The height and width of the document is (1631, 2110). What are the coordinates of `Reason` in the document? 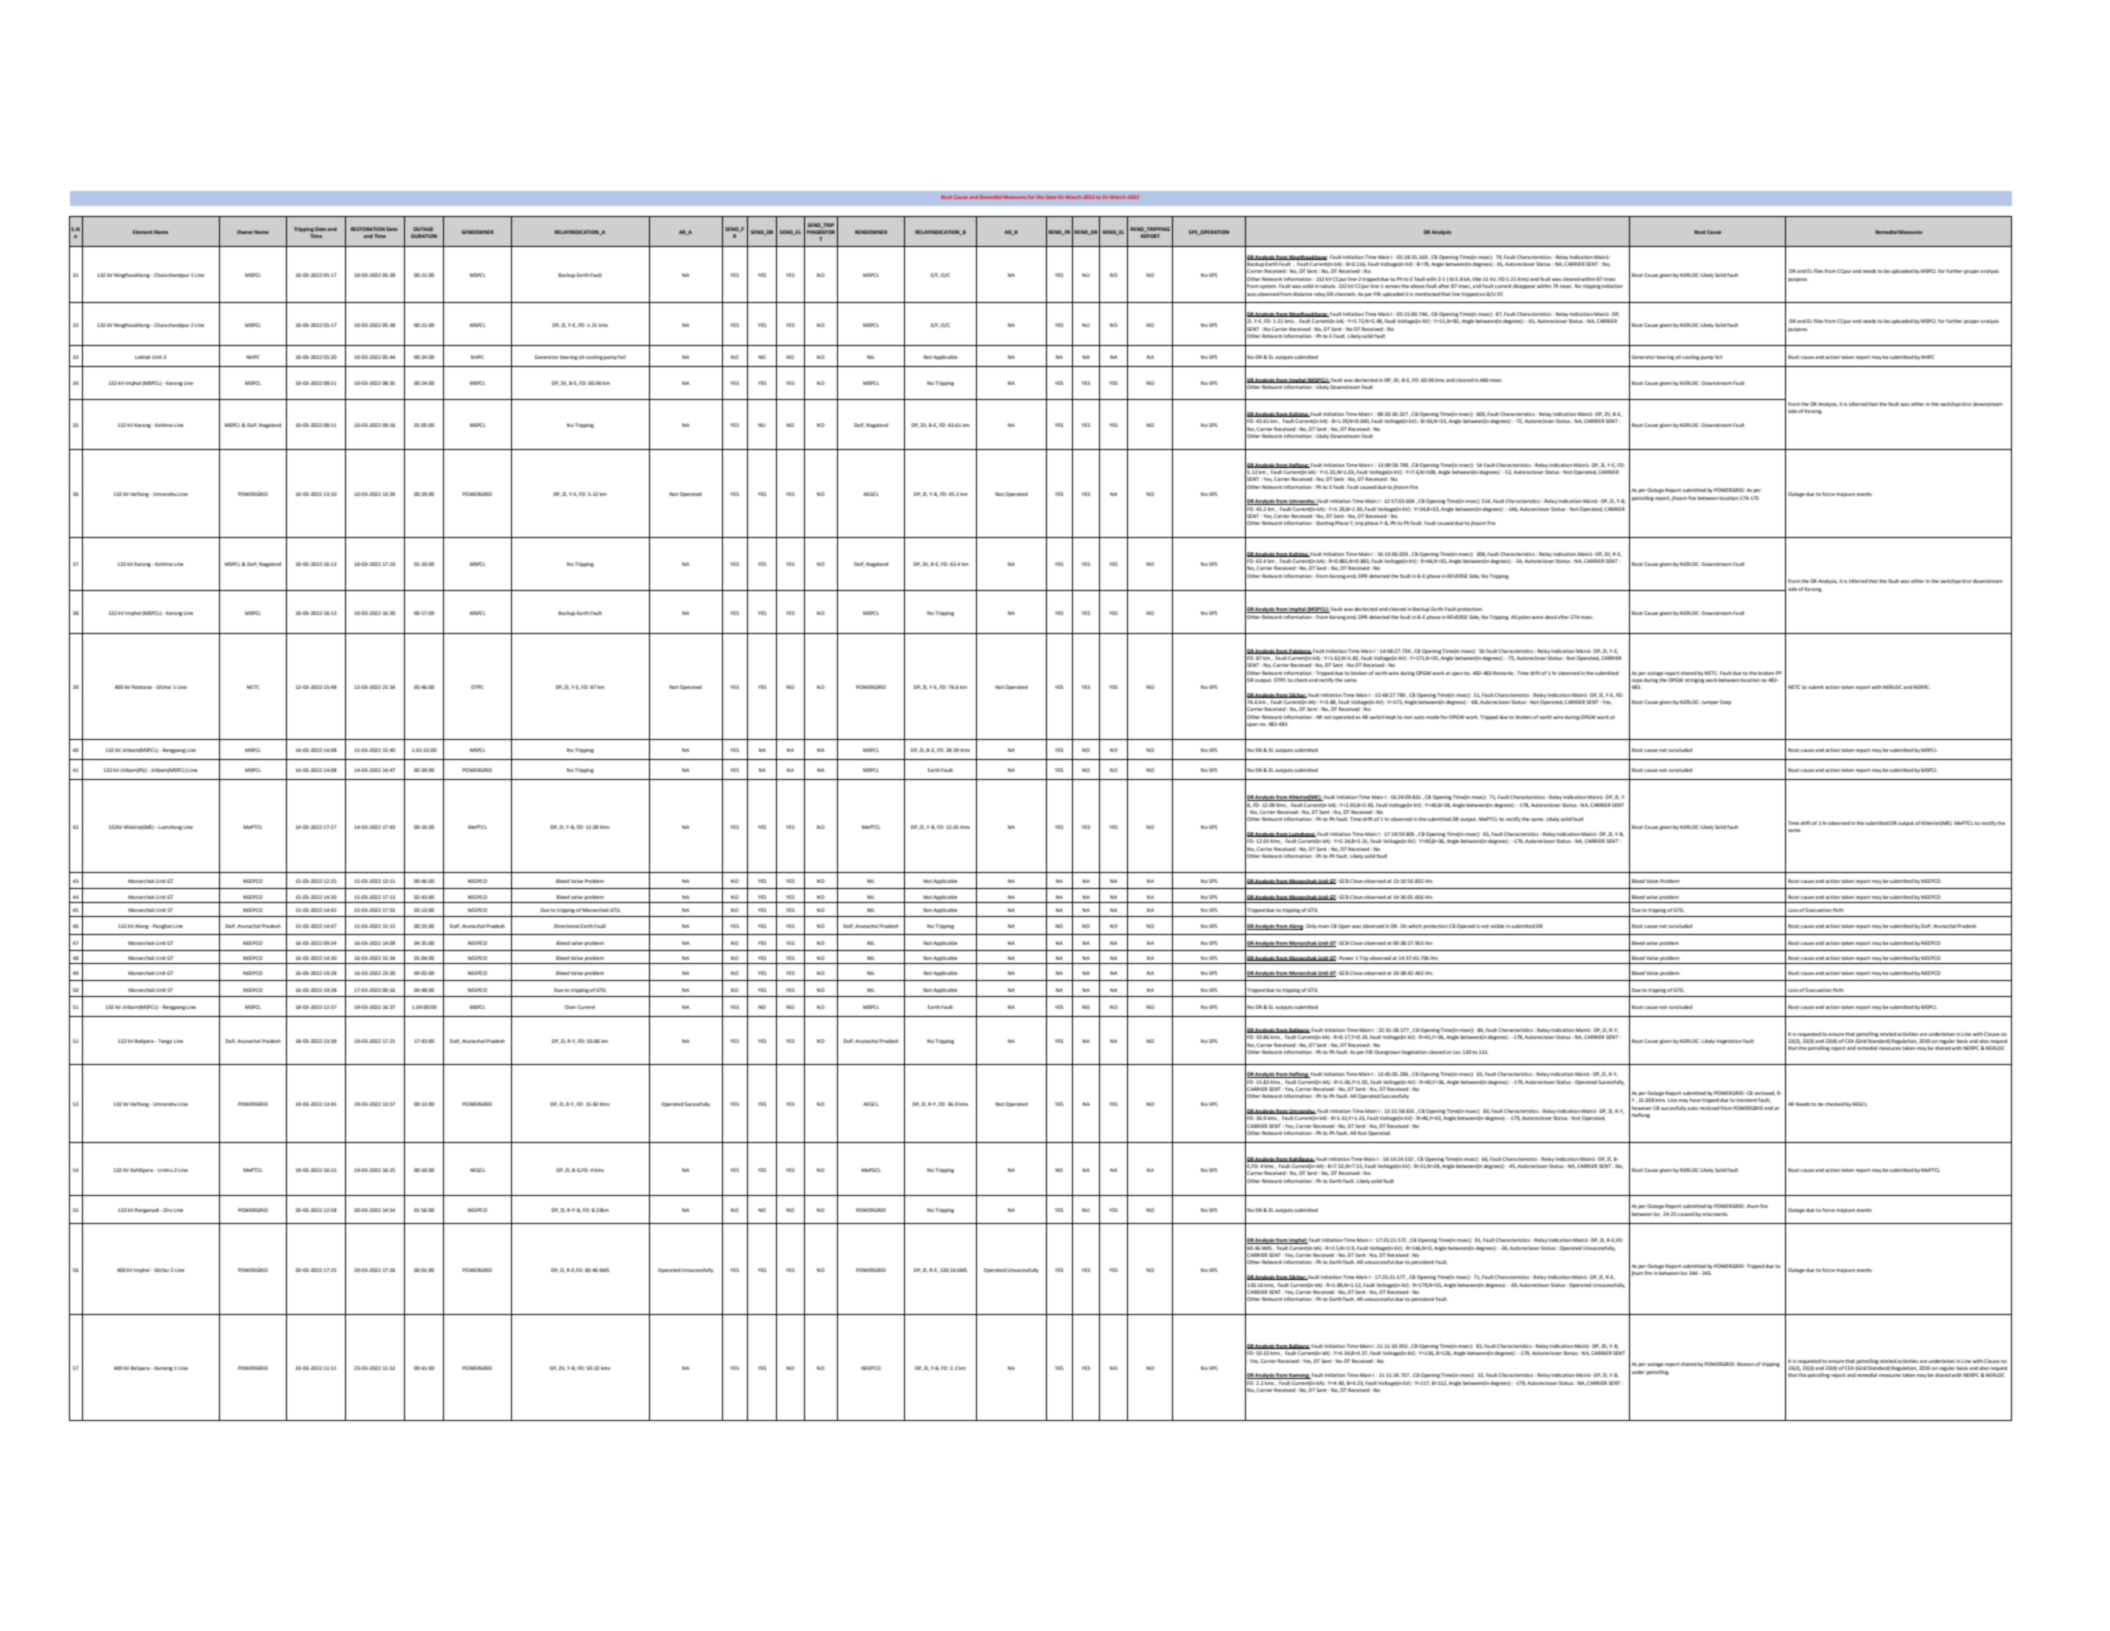 It's located at (1745, 1364).
